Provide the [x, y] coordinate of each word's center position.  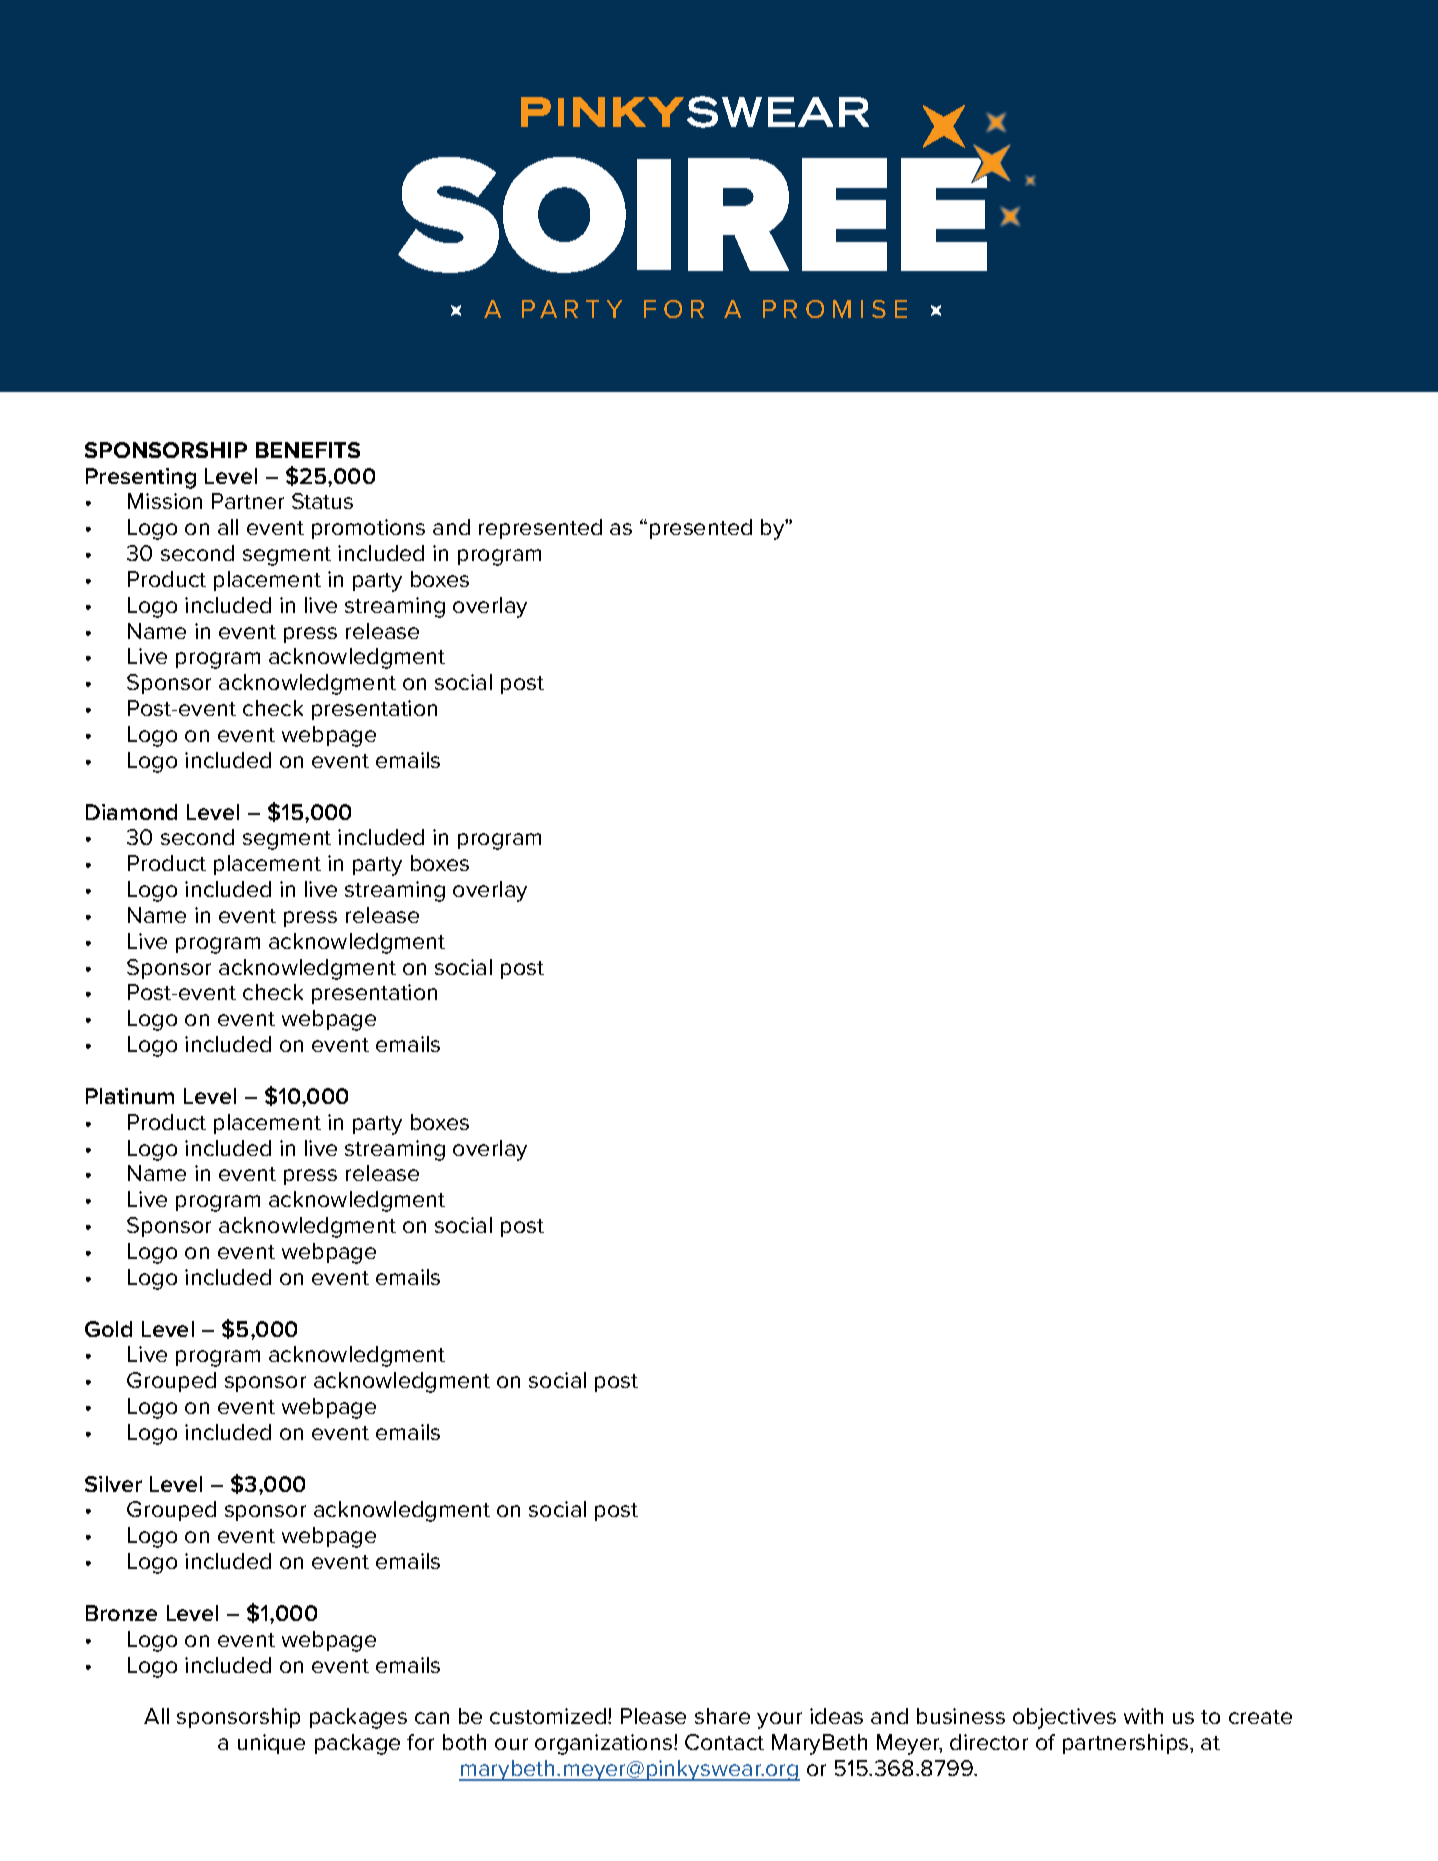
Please [653, 1716]
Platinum [130, 1096]
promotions [368, 529]
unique [271, 1744]
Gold [108, 1329]
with [1143, 1716]
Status [322, 501]
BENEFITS [308, 450]
